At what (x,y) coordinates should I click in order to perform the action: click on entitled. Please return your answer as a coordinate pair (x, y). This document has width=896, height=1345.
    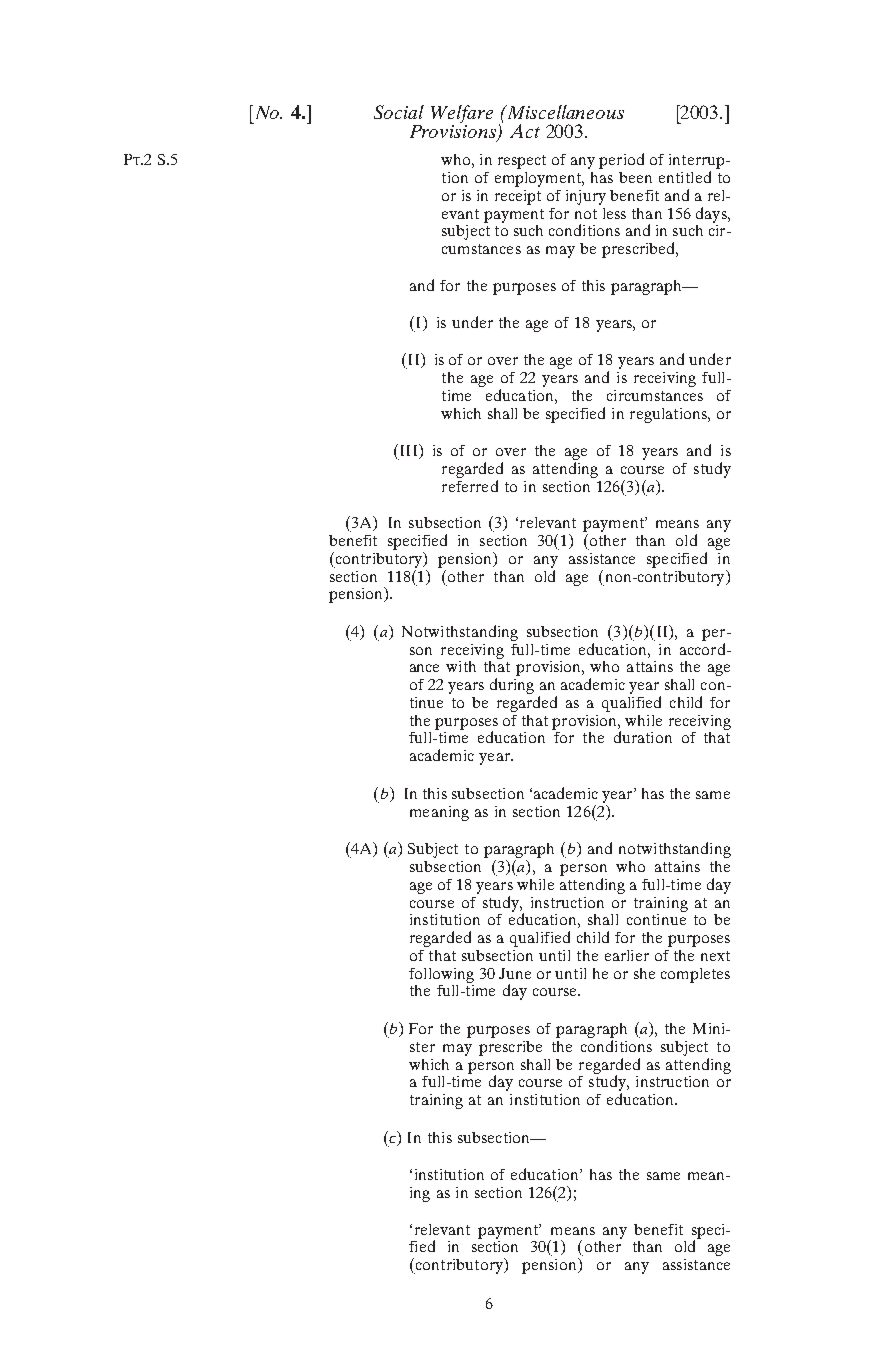
    Looking at the image, I should click on (685, 177).
